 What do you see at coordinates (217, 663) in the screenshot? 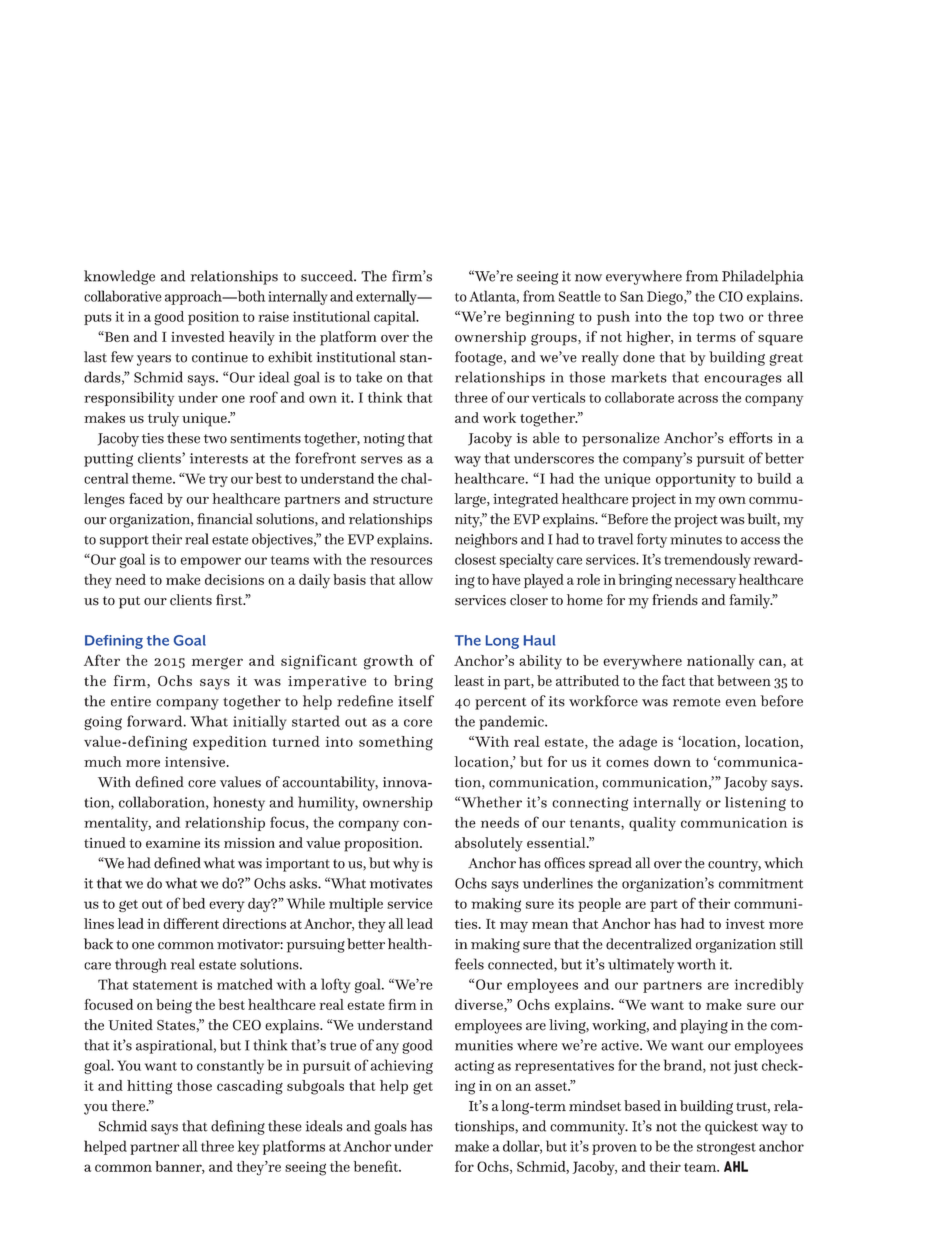
I see `merger` at bounding box center [217, 663].
